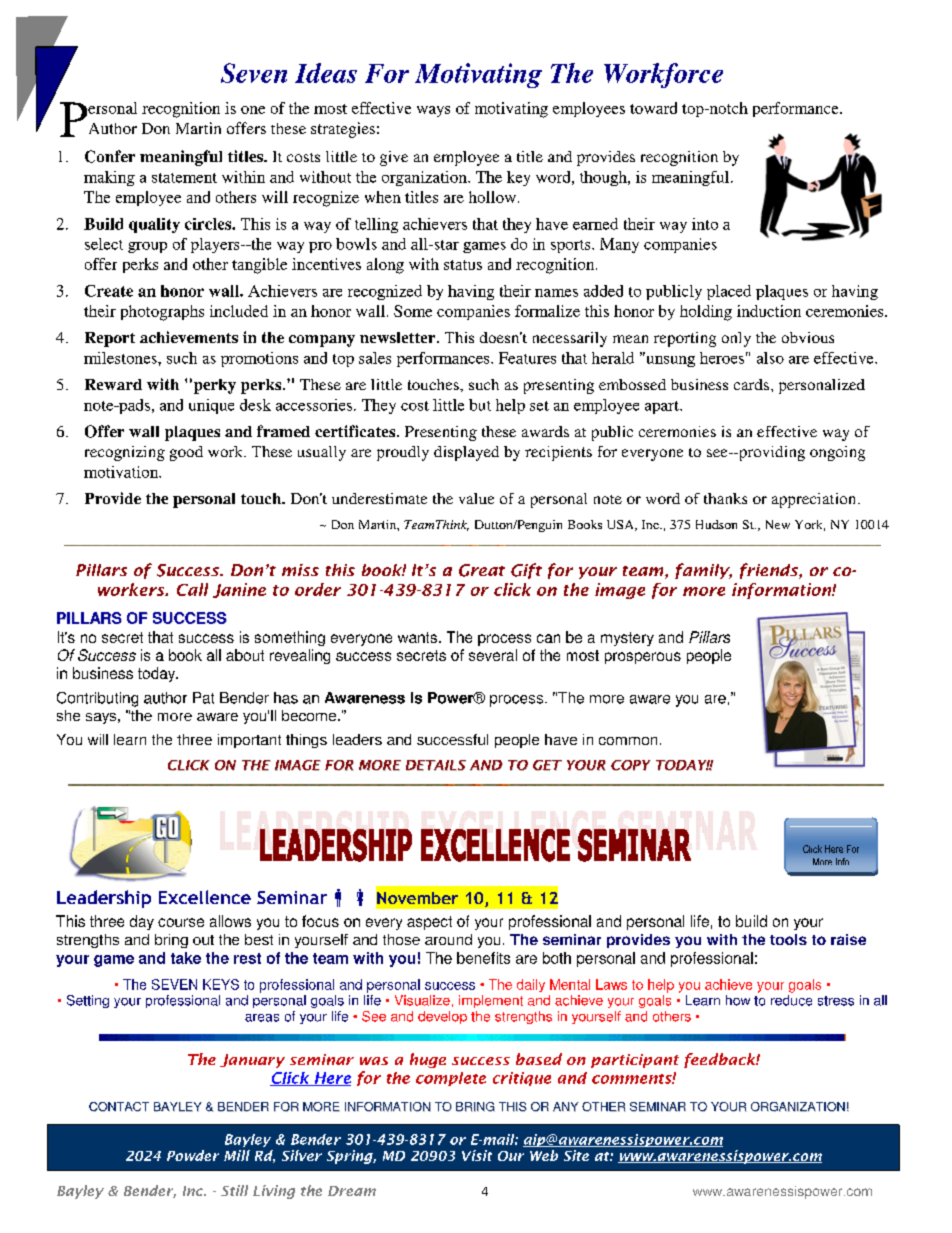 The image size is (952, 1233). Describe the element at coordinates (417, 637) in the document. I see `wants` at that location.
